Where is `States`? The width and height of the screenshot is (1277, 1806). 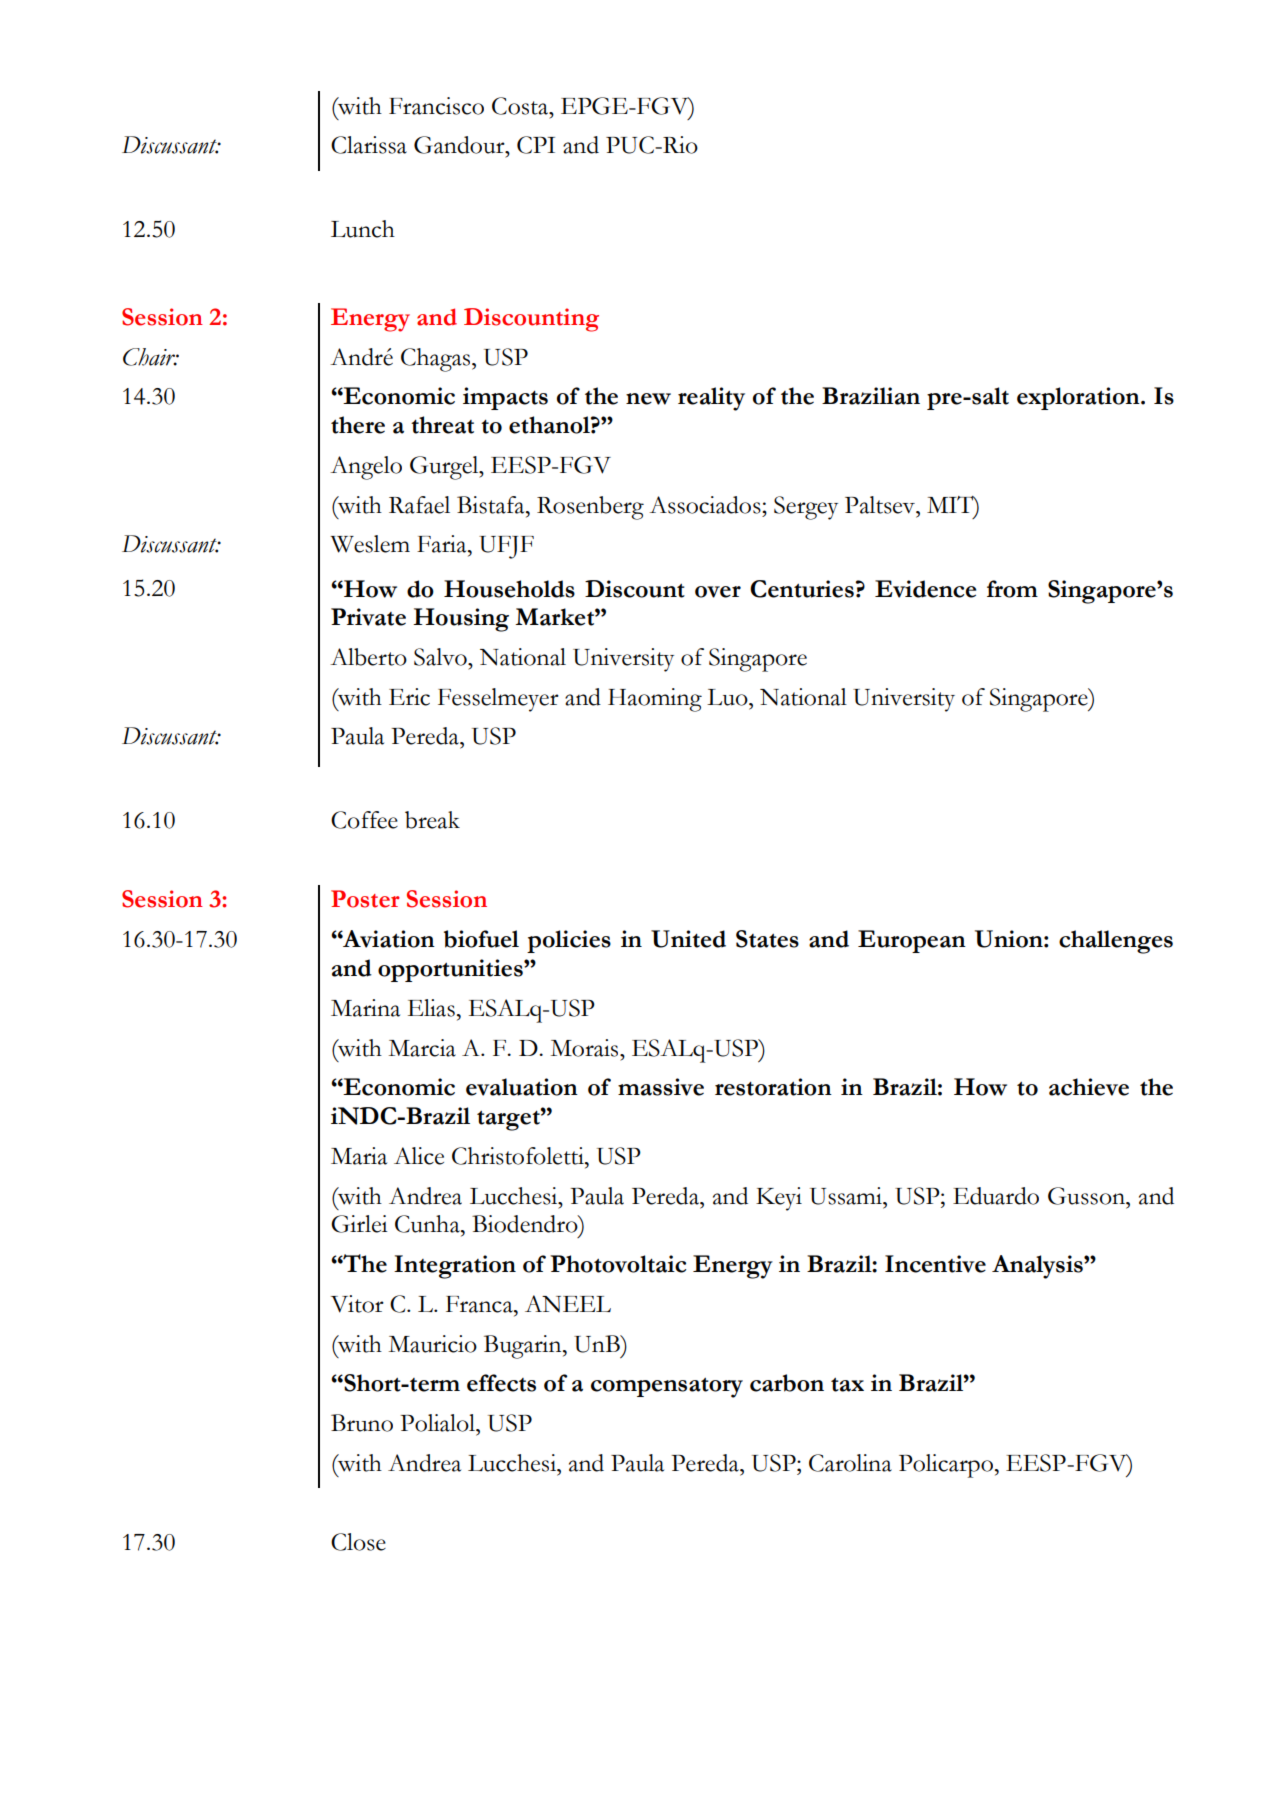 States is located at coordinates (767, 939).
